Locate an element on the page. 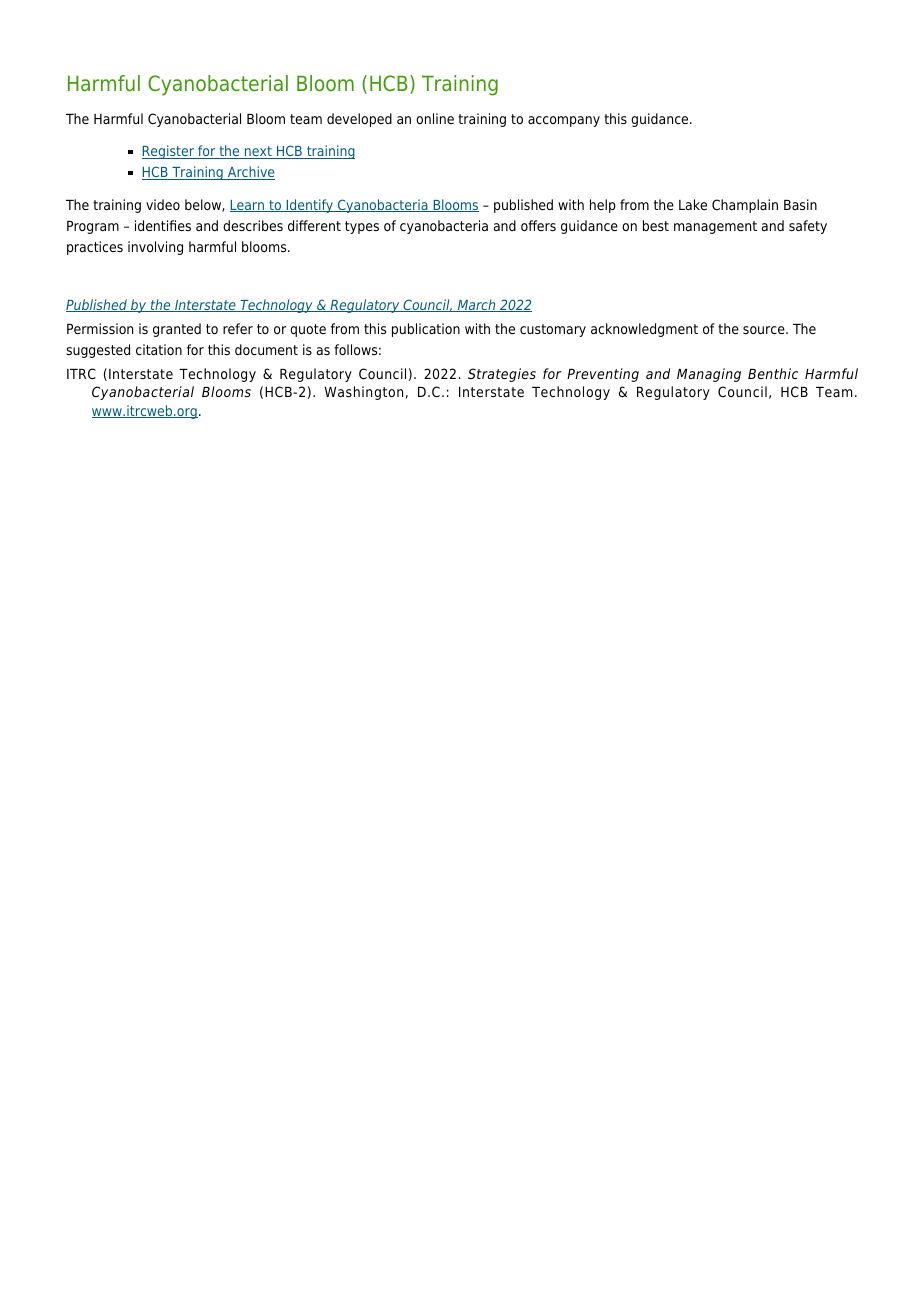 The image size is (924, 1308). citation is located at coordinates (159, 349).
